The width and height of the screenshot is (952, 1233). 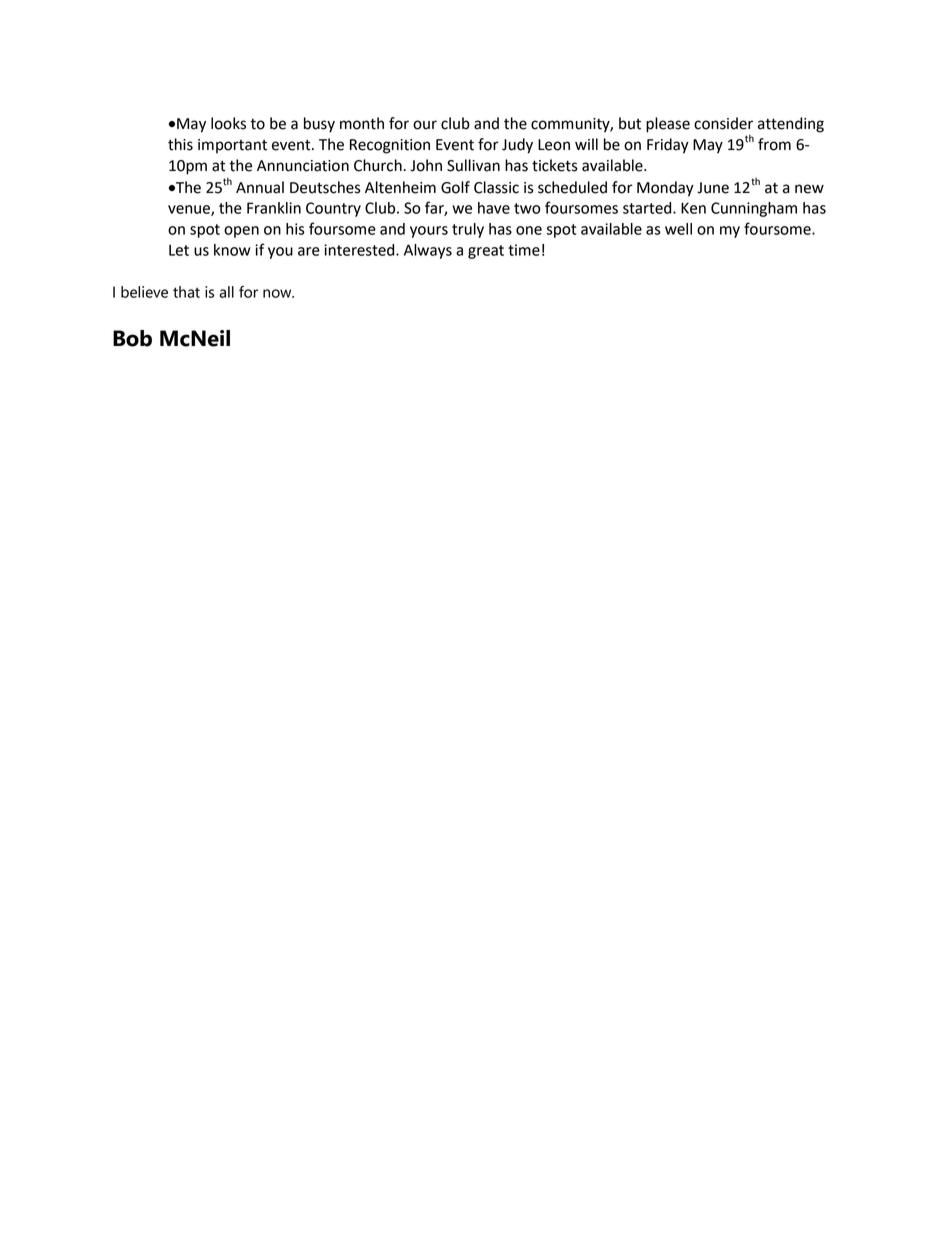 I want to click on have, so click(x=494, y=208).
